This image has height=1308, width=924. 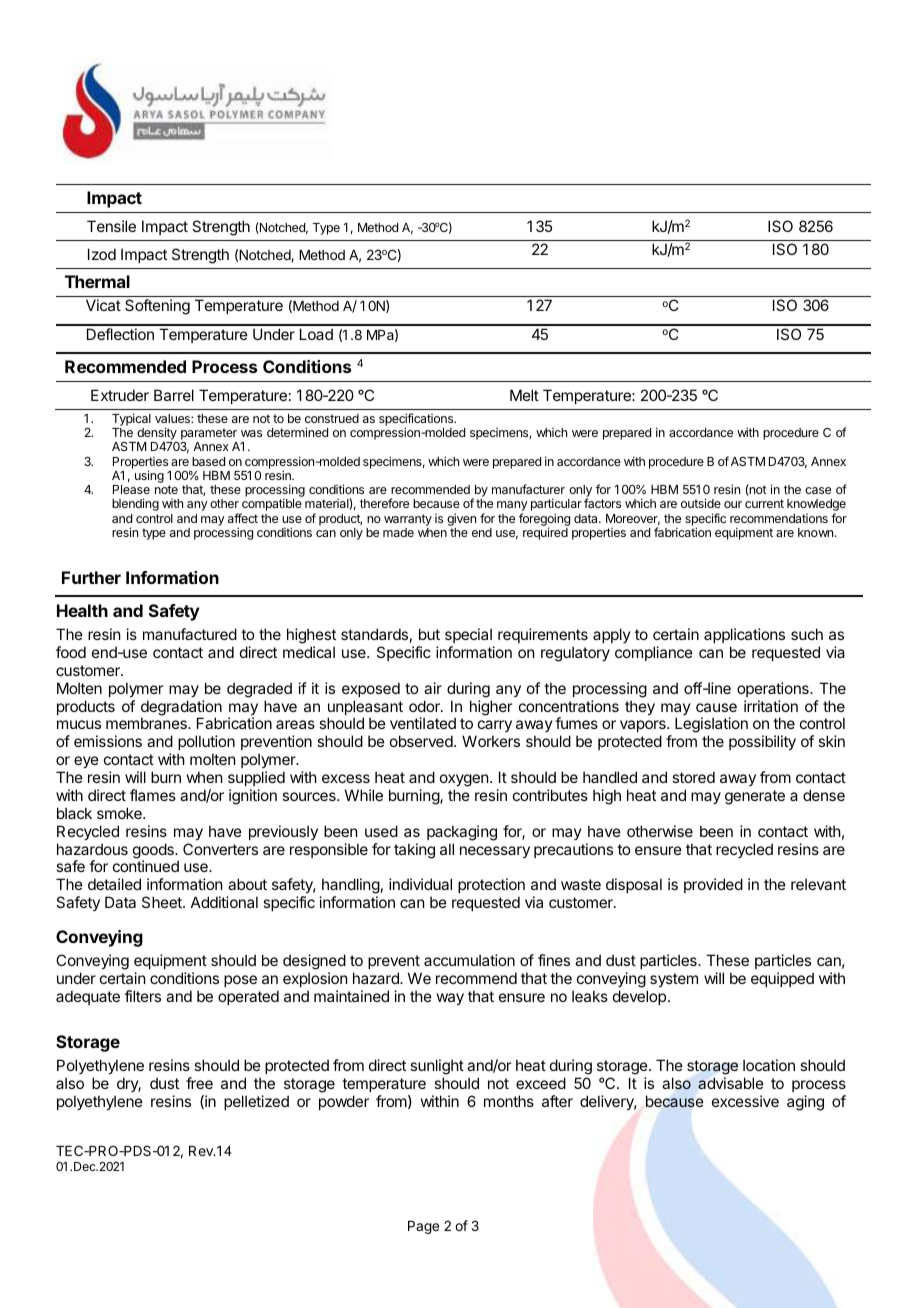 I want to click on pelletized, so click(x=256, y=1102).
